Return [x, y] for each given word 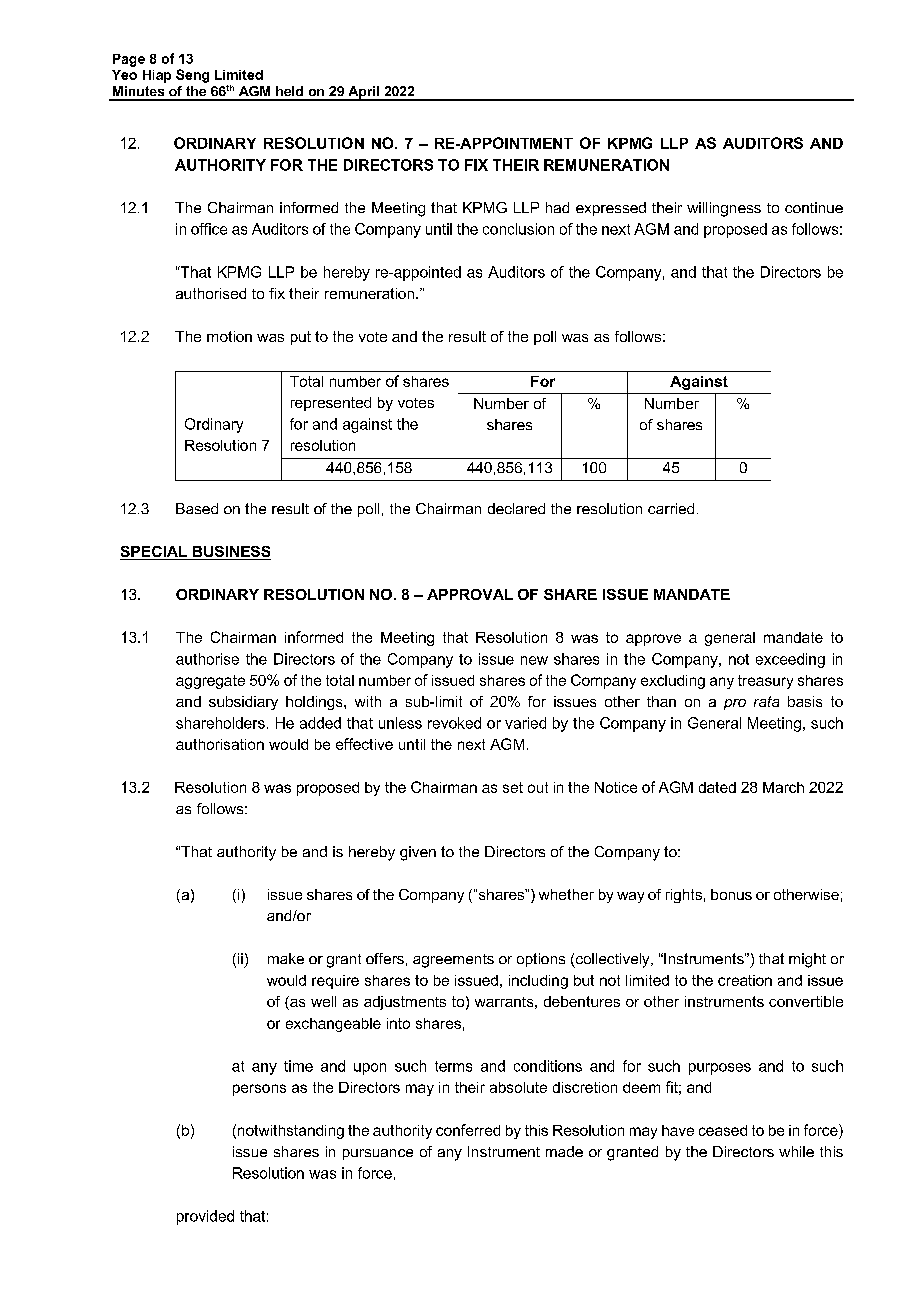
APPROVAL [470, 594]
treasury [765, 682]
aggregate [210, 682]
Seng [192, 76]
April [363, 93]
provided [205, 1217]
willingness [724, 209]
